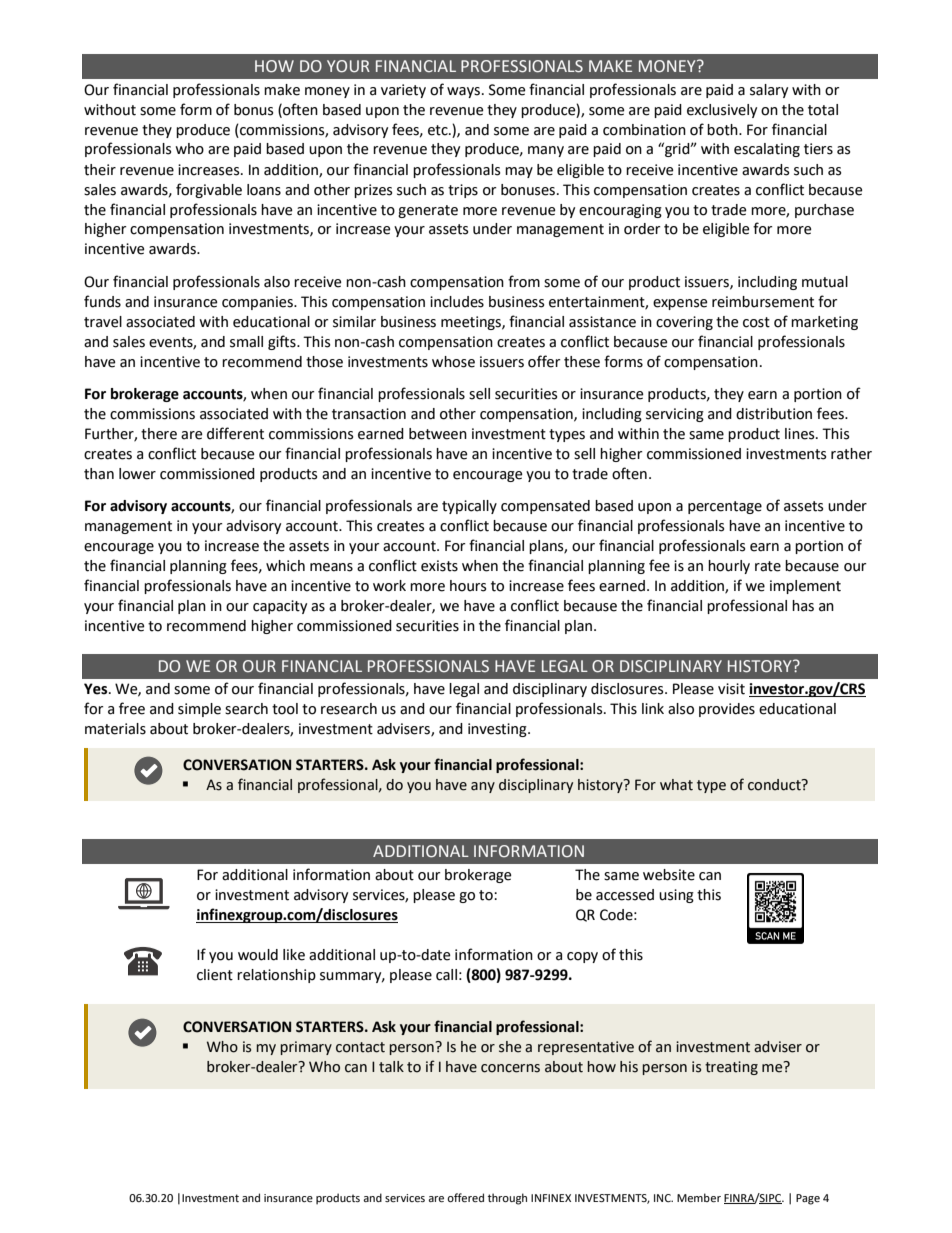  Describe the element at coordinates (808, 1199) in the document. I see `Page` at that location.
